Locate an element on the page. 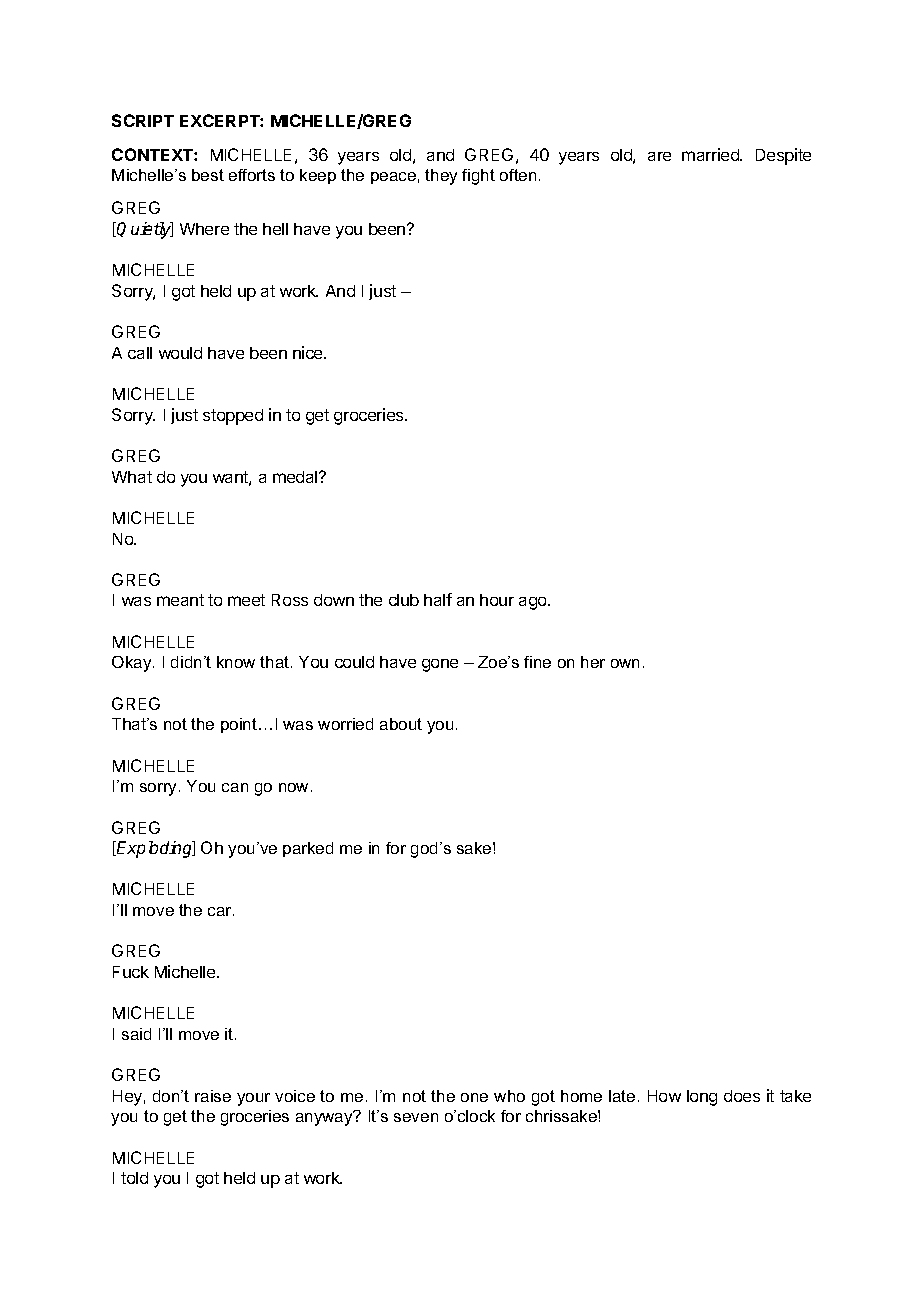 The image size is (924, 1308). car is located at coordinates (221, 911).
